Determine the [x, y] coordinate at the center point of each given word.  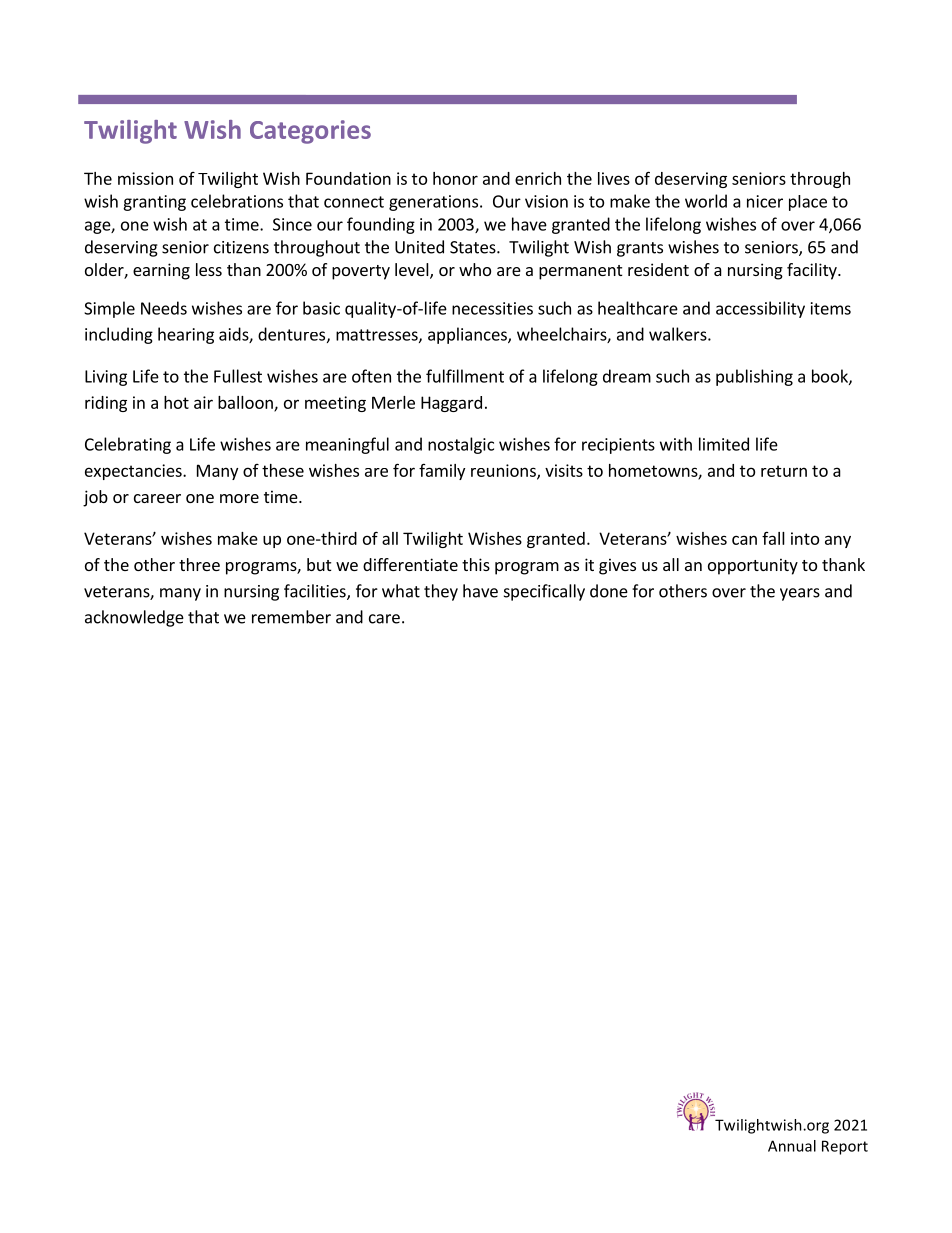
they [441, 592]
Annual [792, 1146]
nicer [765, 201]
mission [145, 178]
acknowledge [134, 618]
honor [455, 178]
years [800, 594]
